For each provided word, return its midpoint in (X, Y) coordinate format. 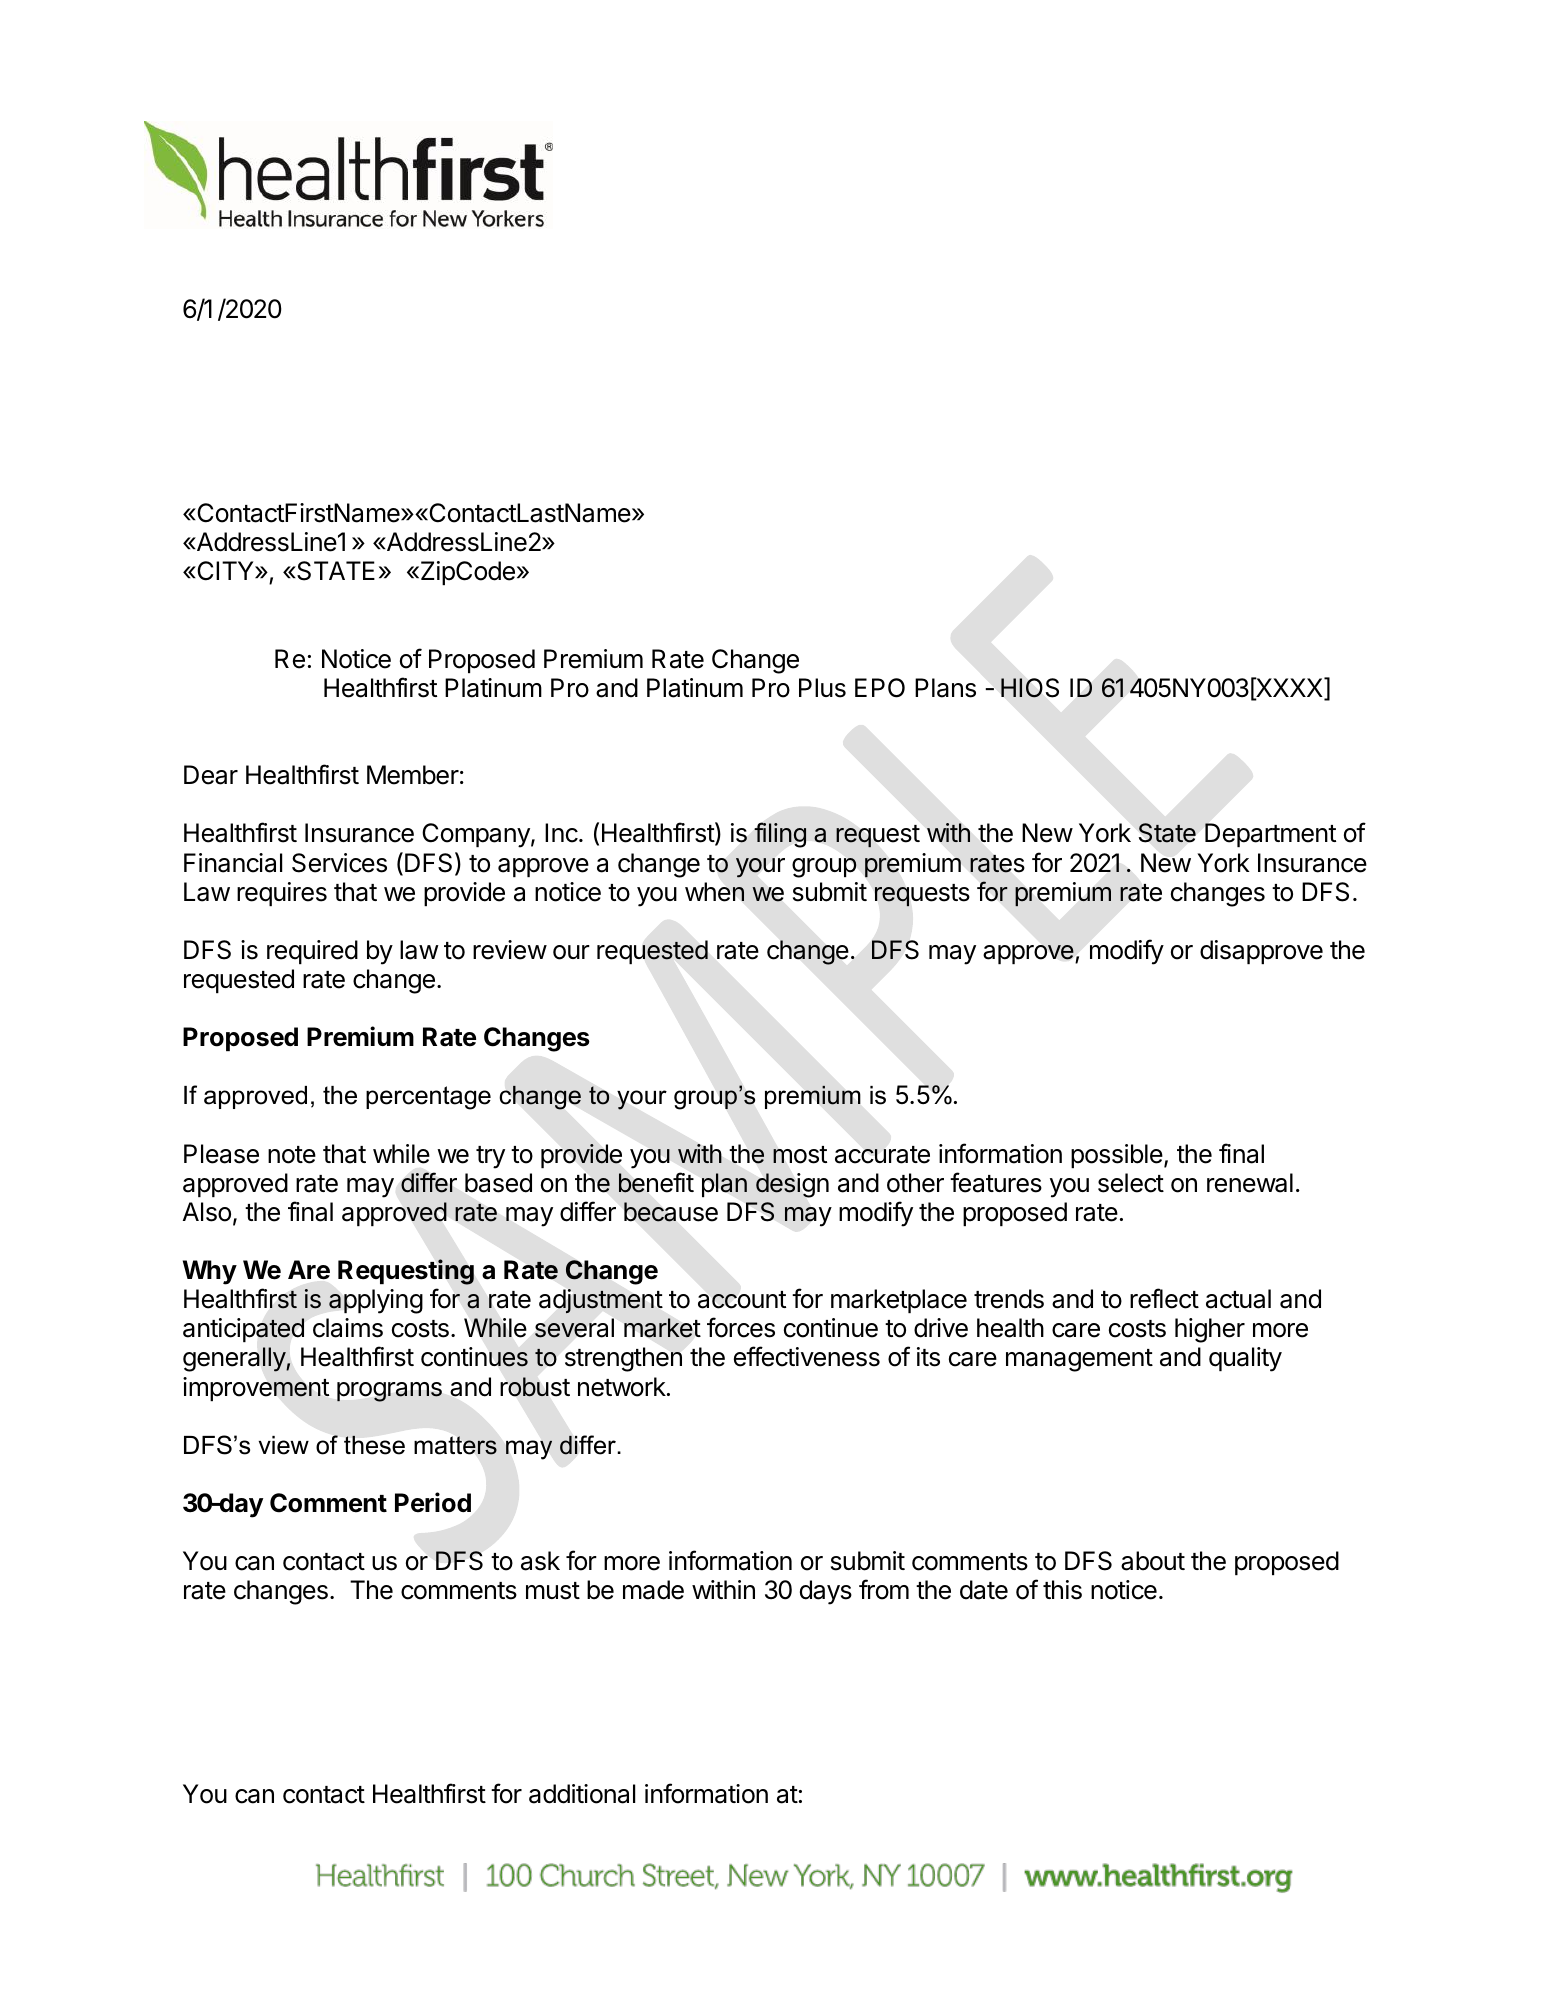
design (792, 1185)
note (292, 1155)
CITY (225, 571)
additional (582, 1794)
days (826, 1592)
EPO (880, 688)
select (1131, 1183)
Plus (822, 688)
